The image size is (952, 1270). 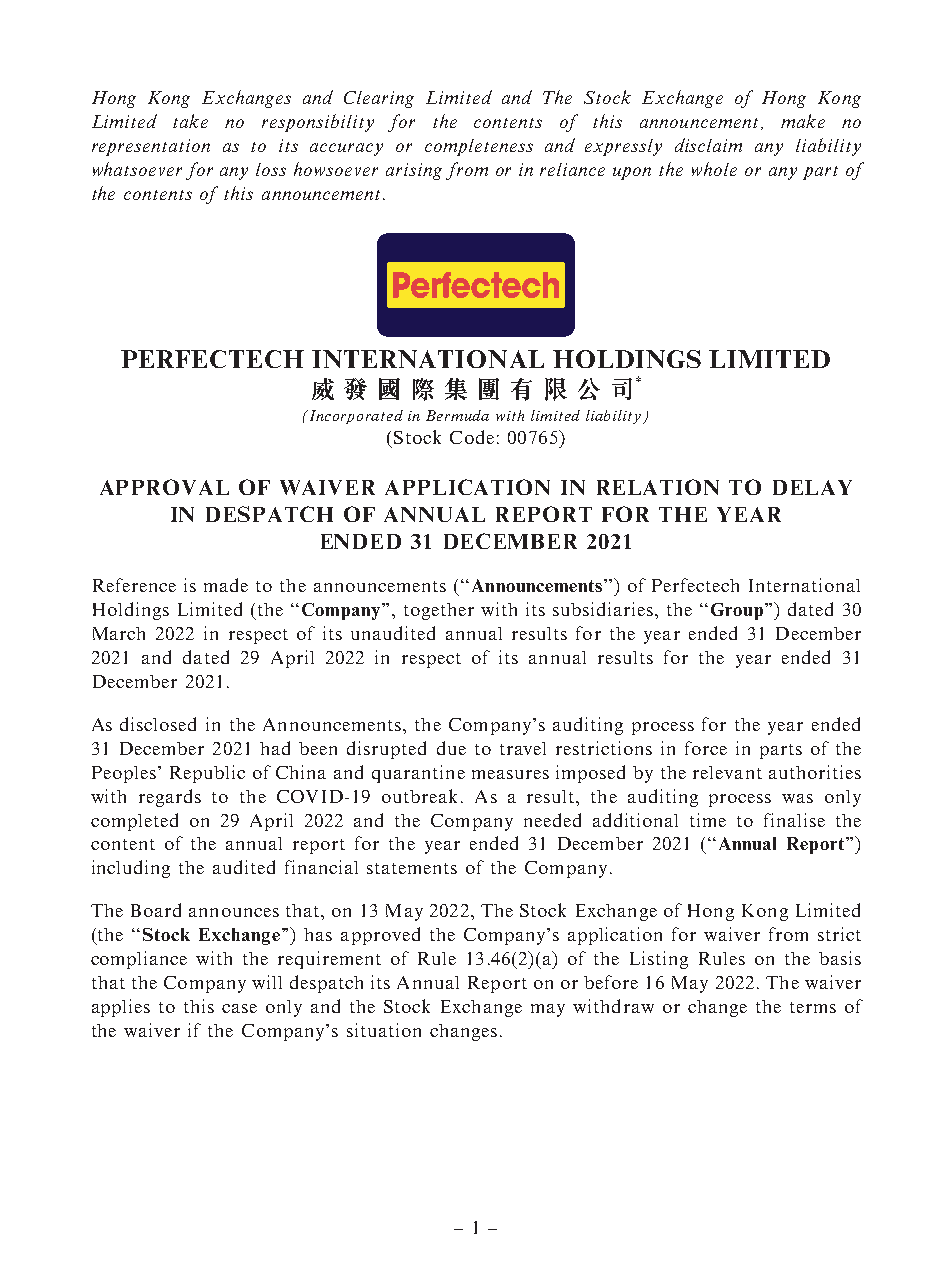 What do you see at coordinates (226, 585) in the page?
I see `made` at bounding box center [226, 585].
